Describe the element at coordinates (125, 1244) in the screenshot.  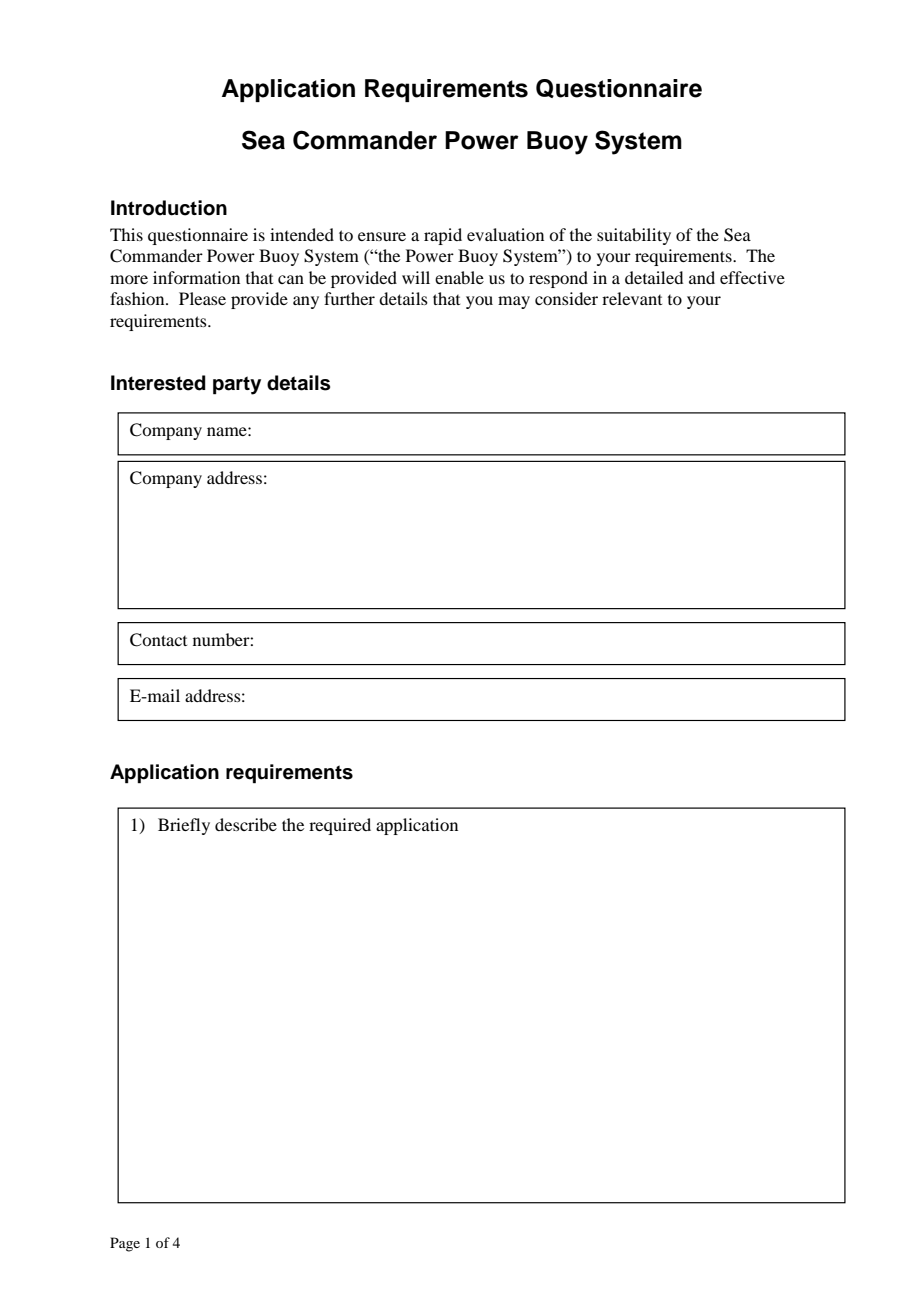
I see `Page` at that location.
